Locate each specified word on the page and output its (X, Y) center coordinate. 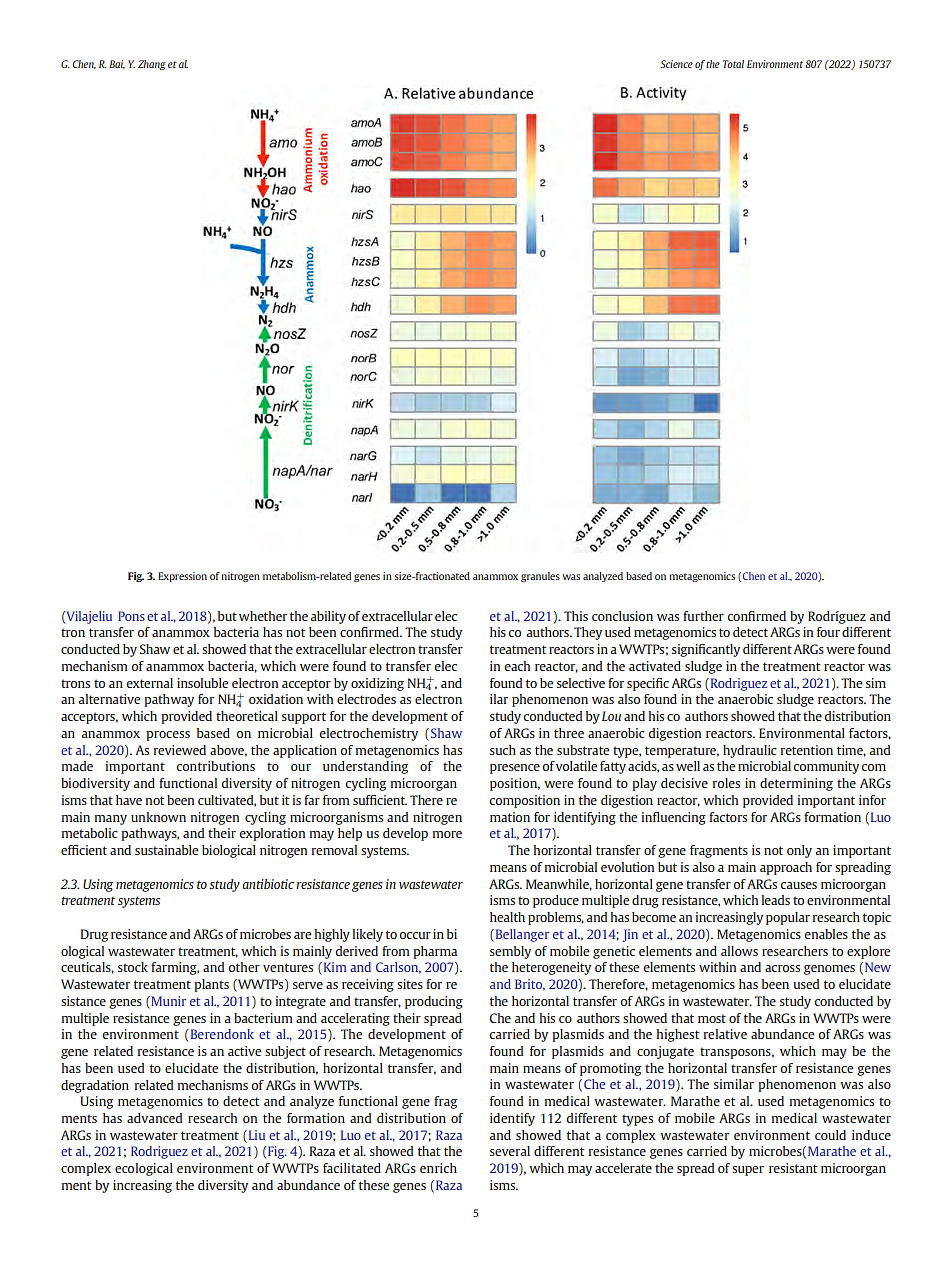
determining (796, 784)
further (703, 616)
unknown (158, 817)
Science (676, 64)
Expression (182, 577)
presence (515, 769)
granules (540, 577)
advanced (154, 1118)
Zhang (152, 65)
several (510, 1151)
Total (733, 64)
